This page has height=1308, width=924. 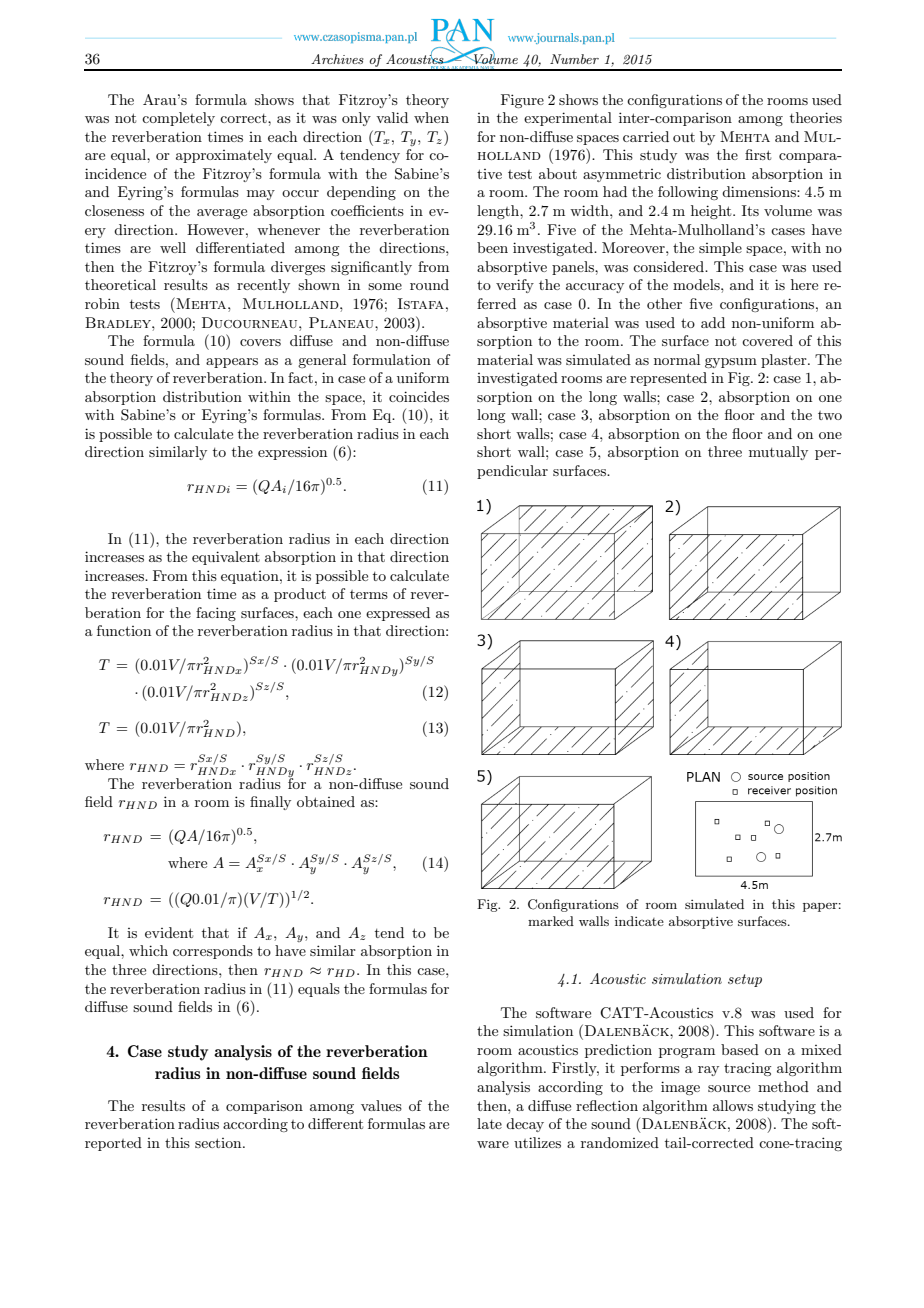 What do you see at coordinates (178, 119) in the page?
I see `completely` at bounding box center [178, 119].
